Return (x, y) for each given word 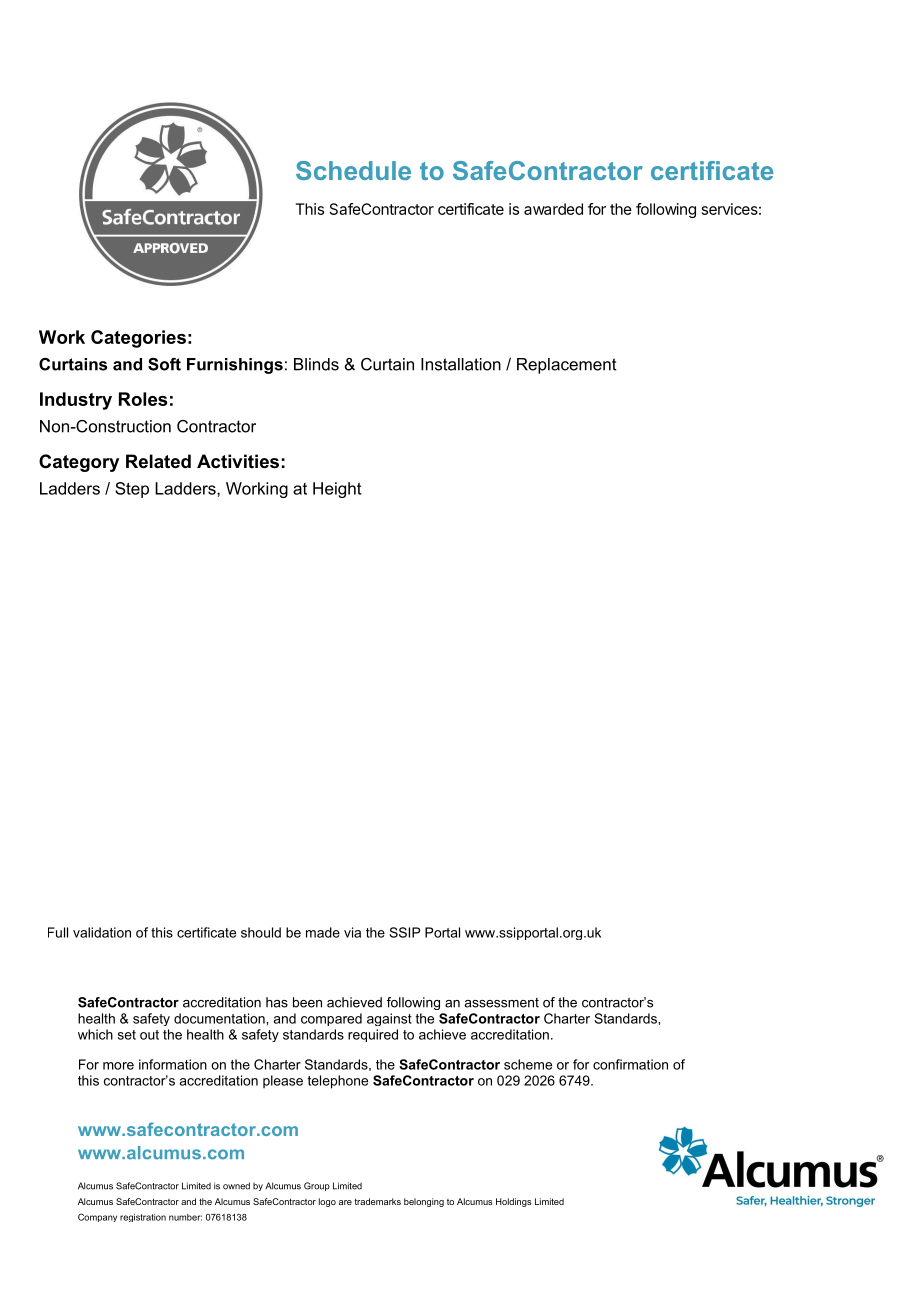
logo (327, 1202)
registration (143, 1218)
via (352, 932)
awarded (553, 209)
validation (102, 932)
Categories (138, 339)
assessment (501, 1003)
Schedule (353, 170)
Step (132, 490)
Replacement (567, 366)
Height (337, 490)
